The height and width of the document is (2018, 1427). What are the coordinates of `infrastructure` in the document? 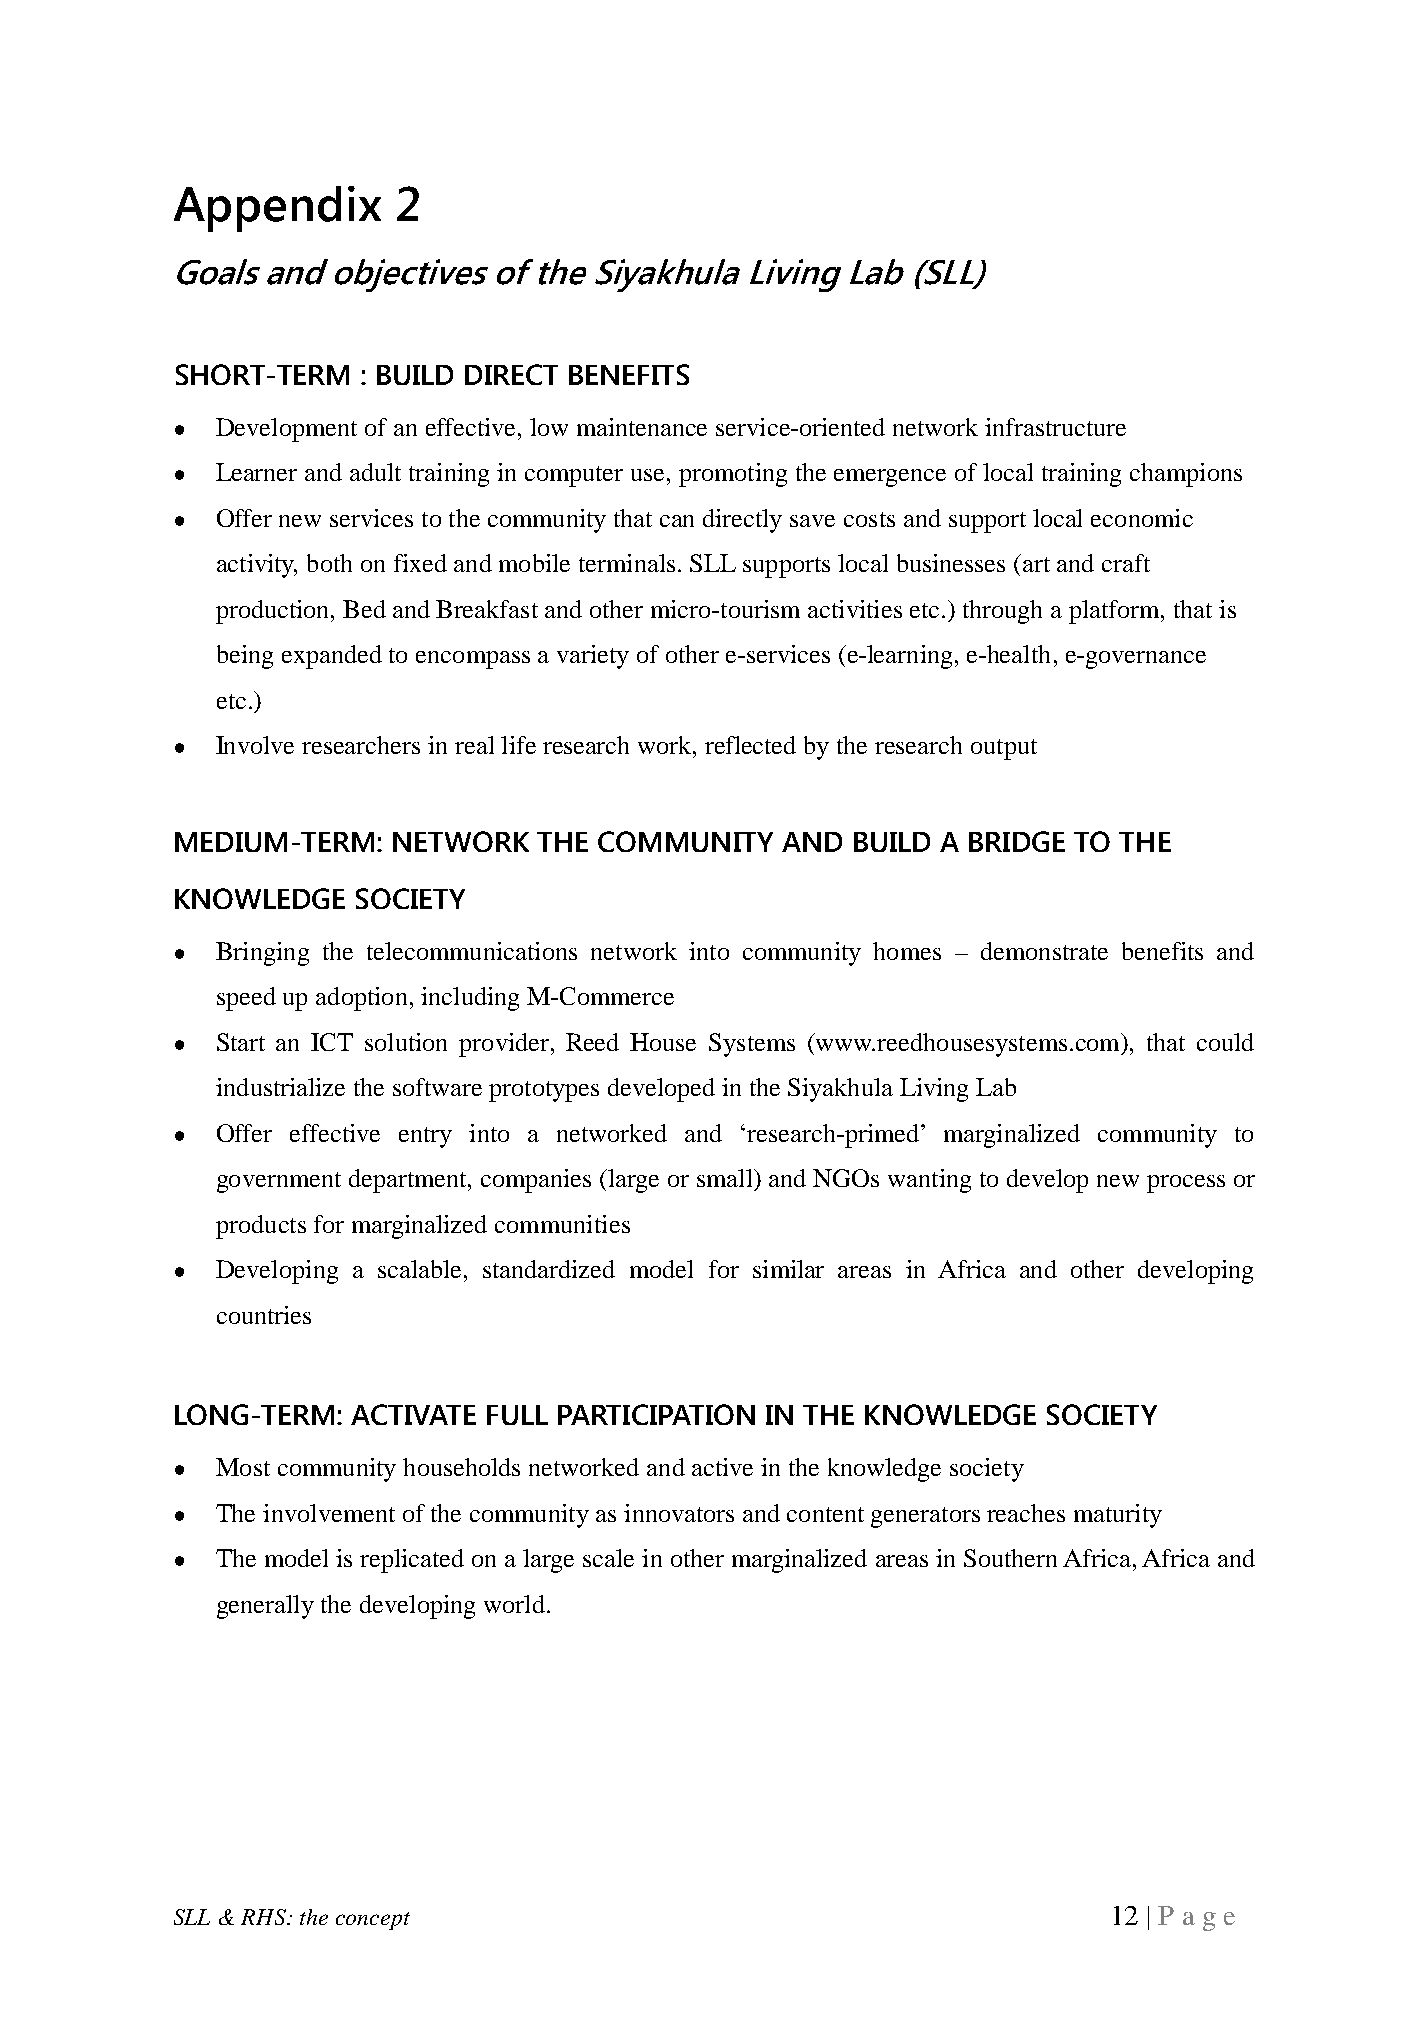 It's located at (1055, 427).
